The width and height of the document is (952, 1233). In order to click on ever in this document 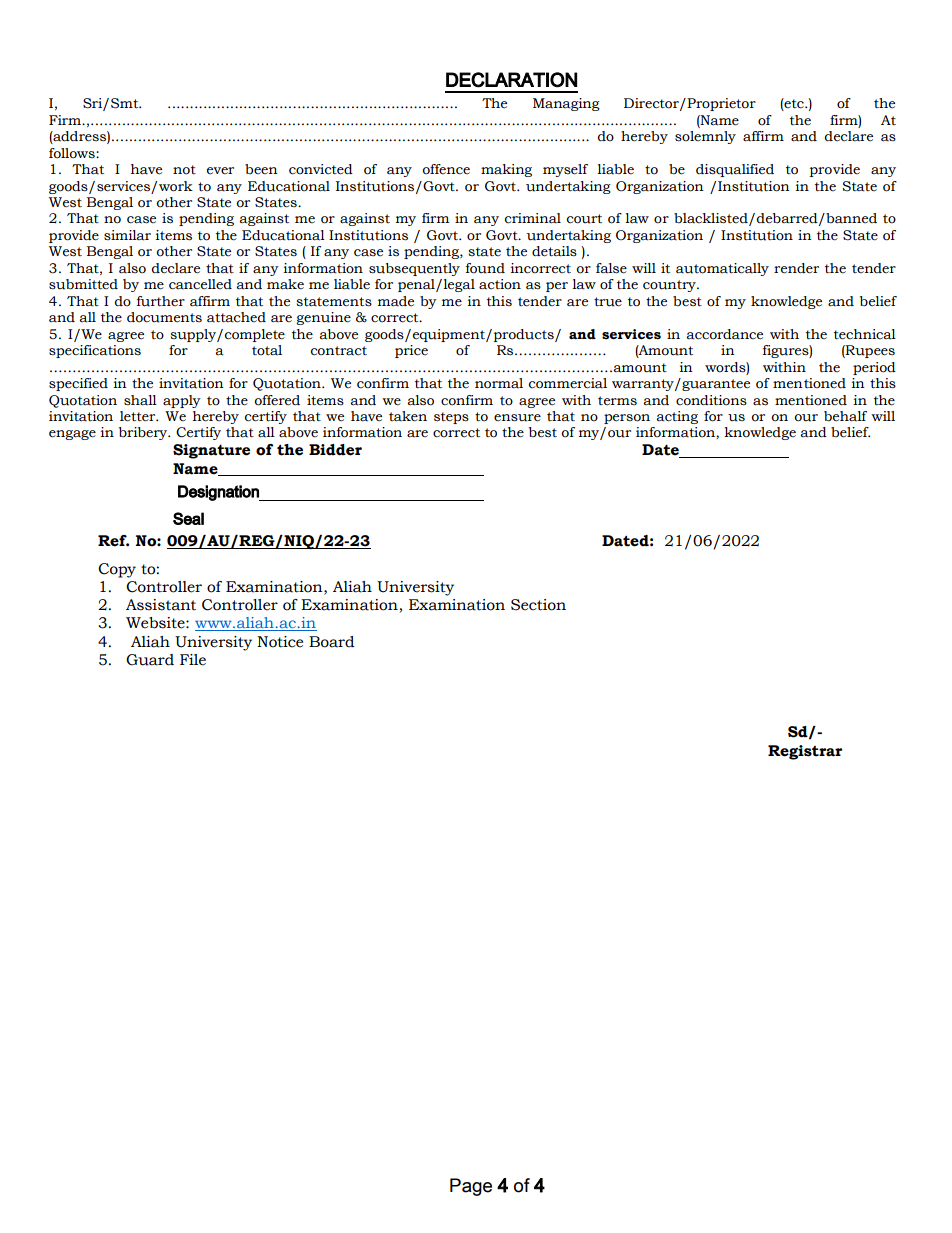, I will do `click(220, 171)`.
